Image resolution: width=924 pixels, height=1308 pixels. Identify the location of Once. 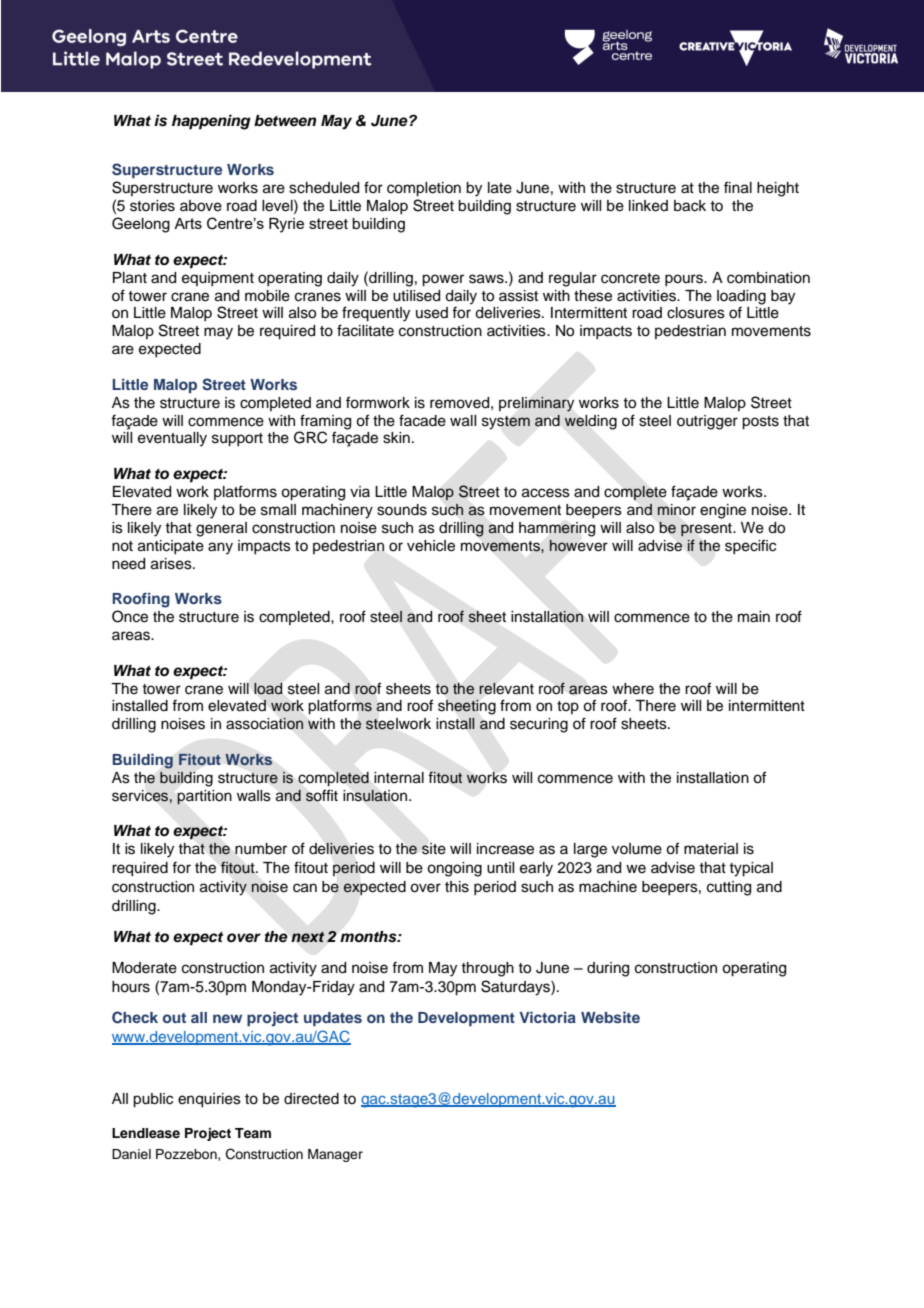
(130, 616).
